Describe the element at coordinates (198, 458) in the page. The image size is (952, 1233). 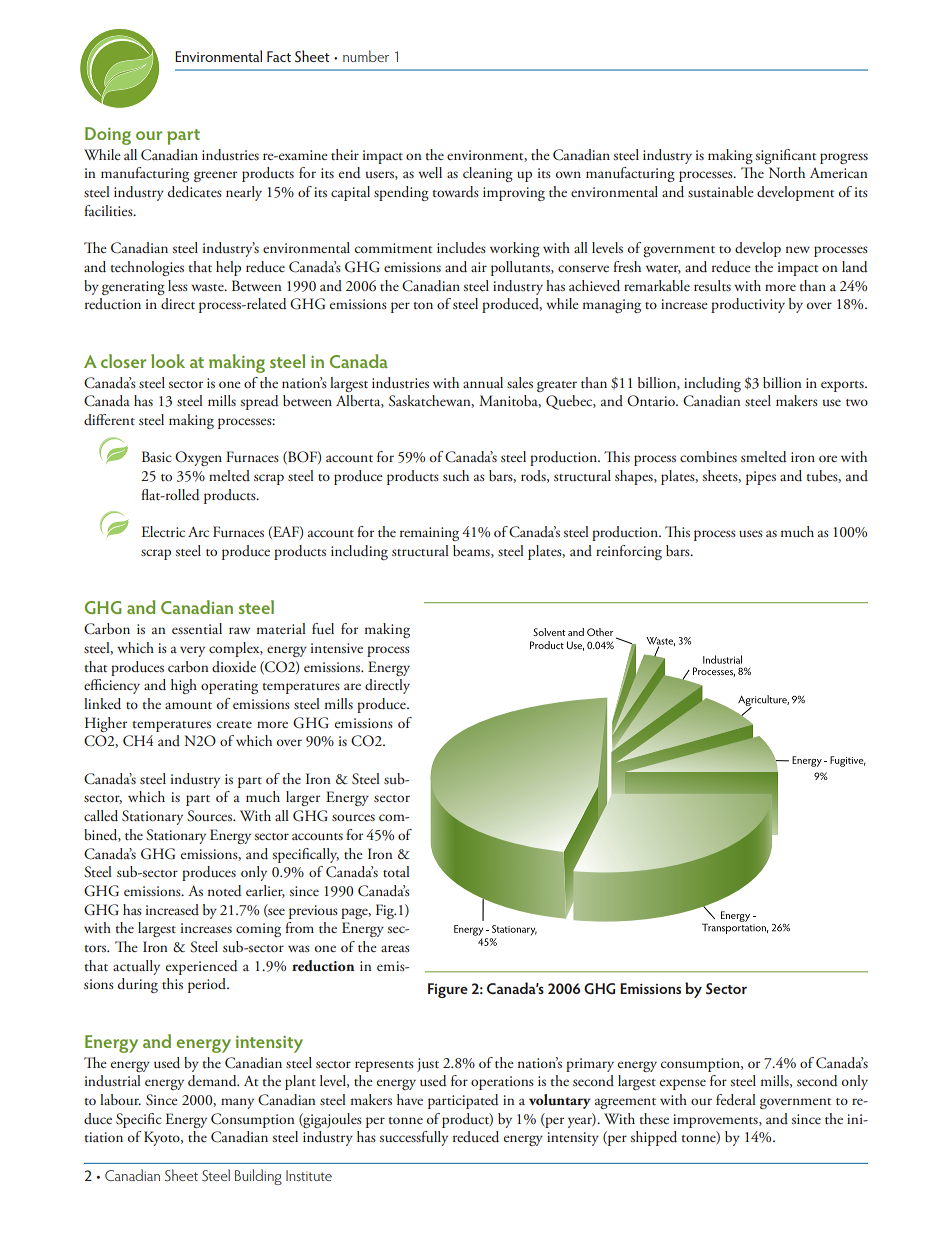
I see `Oxygen` at that location.
